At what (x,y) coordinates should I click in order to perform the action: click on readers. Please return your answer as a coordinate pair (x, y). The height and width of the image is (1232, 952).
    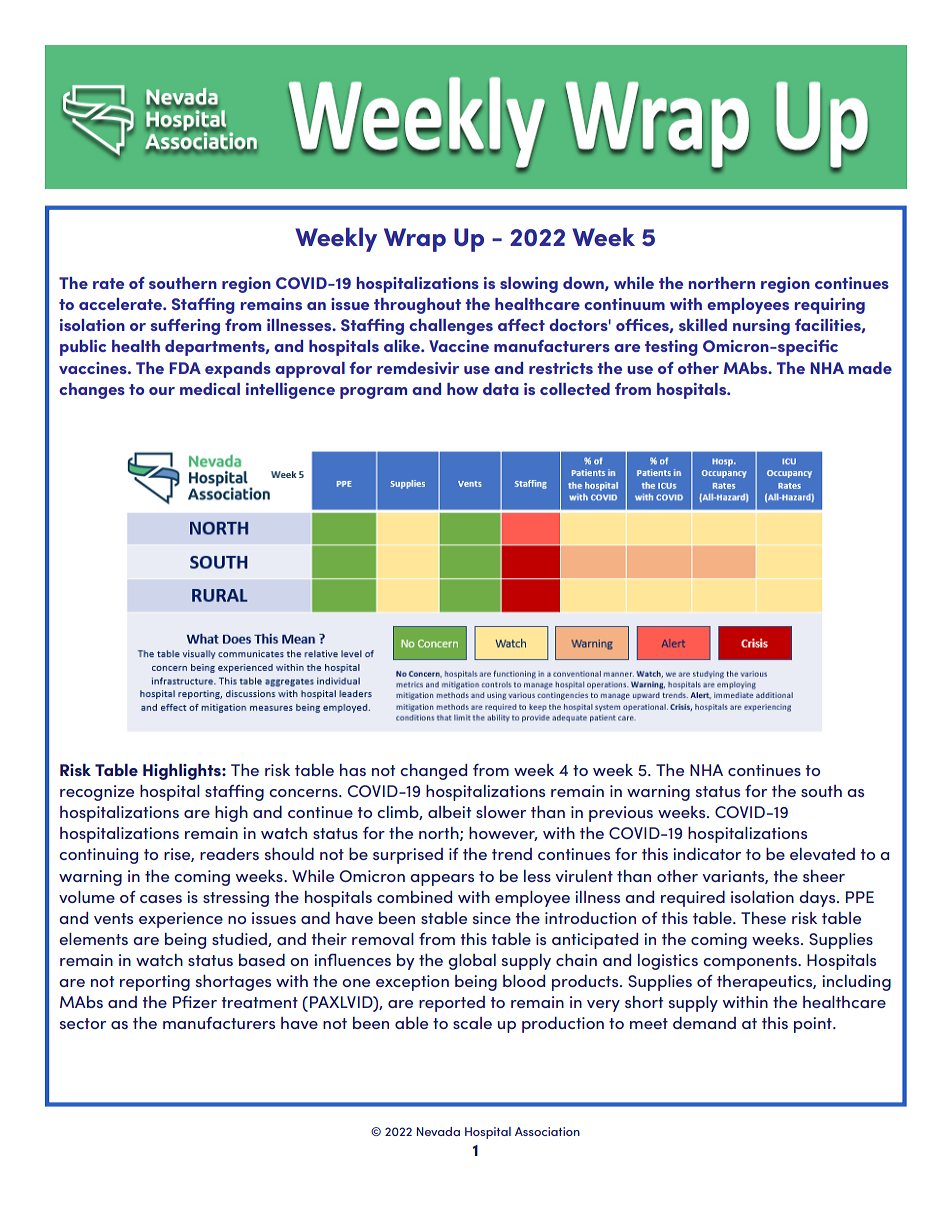
    Looking at the image, I should click on (229, 854).
